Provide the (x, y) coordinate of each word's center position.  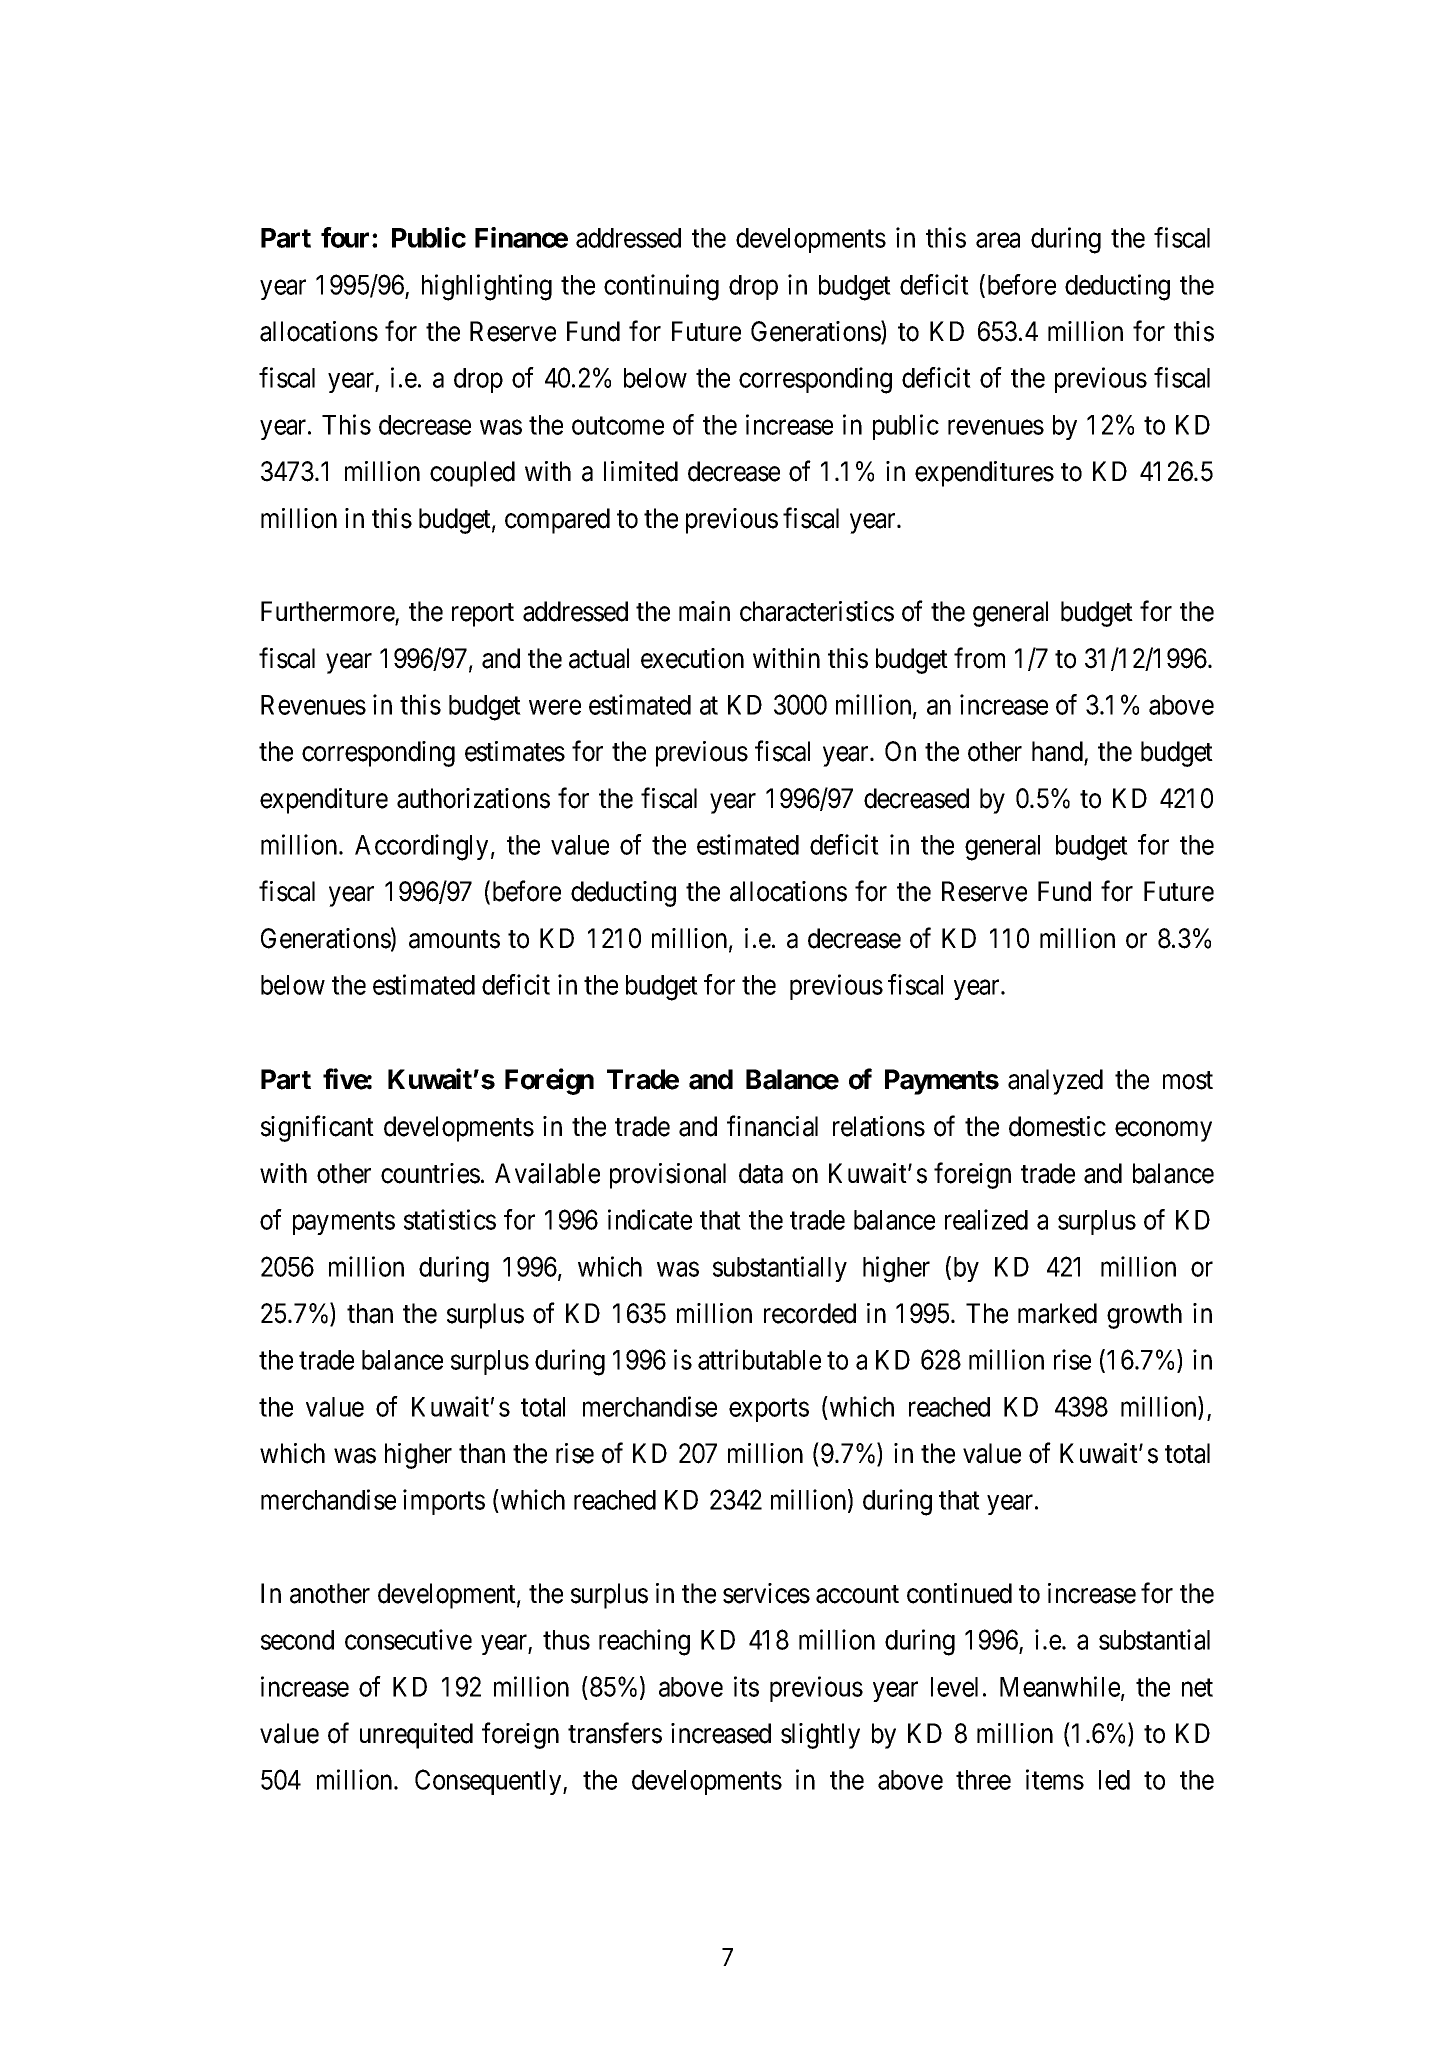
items (1055, 1779)
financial (772, 1126)
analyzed (1055, 1082)
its (746, 1686)
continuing (661, 287)
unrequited (416, 1736)
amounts (454, 939)
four (347, 237)
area (998, 240)
